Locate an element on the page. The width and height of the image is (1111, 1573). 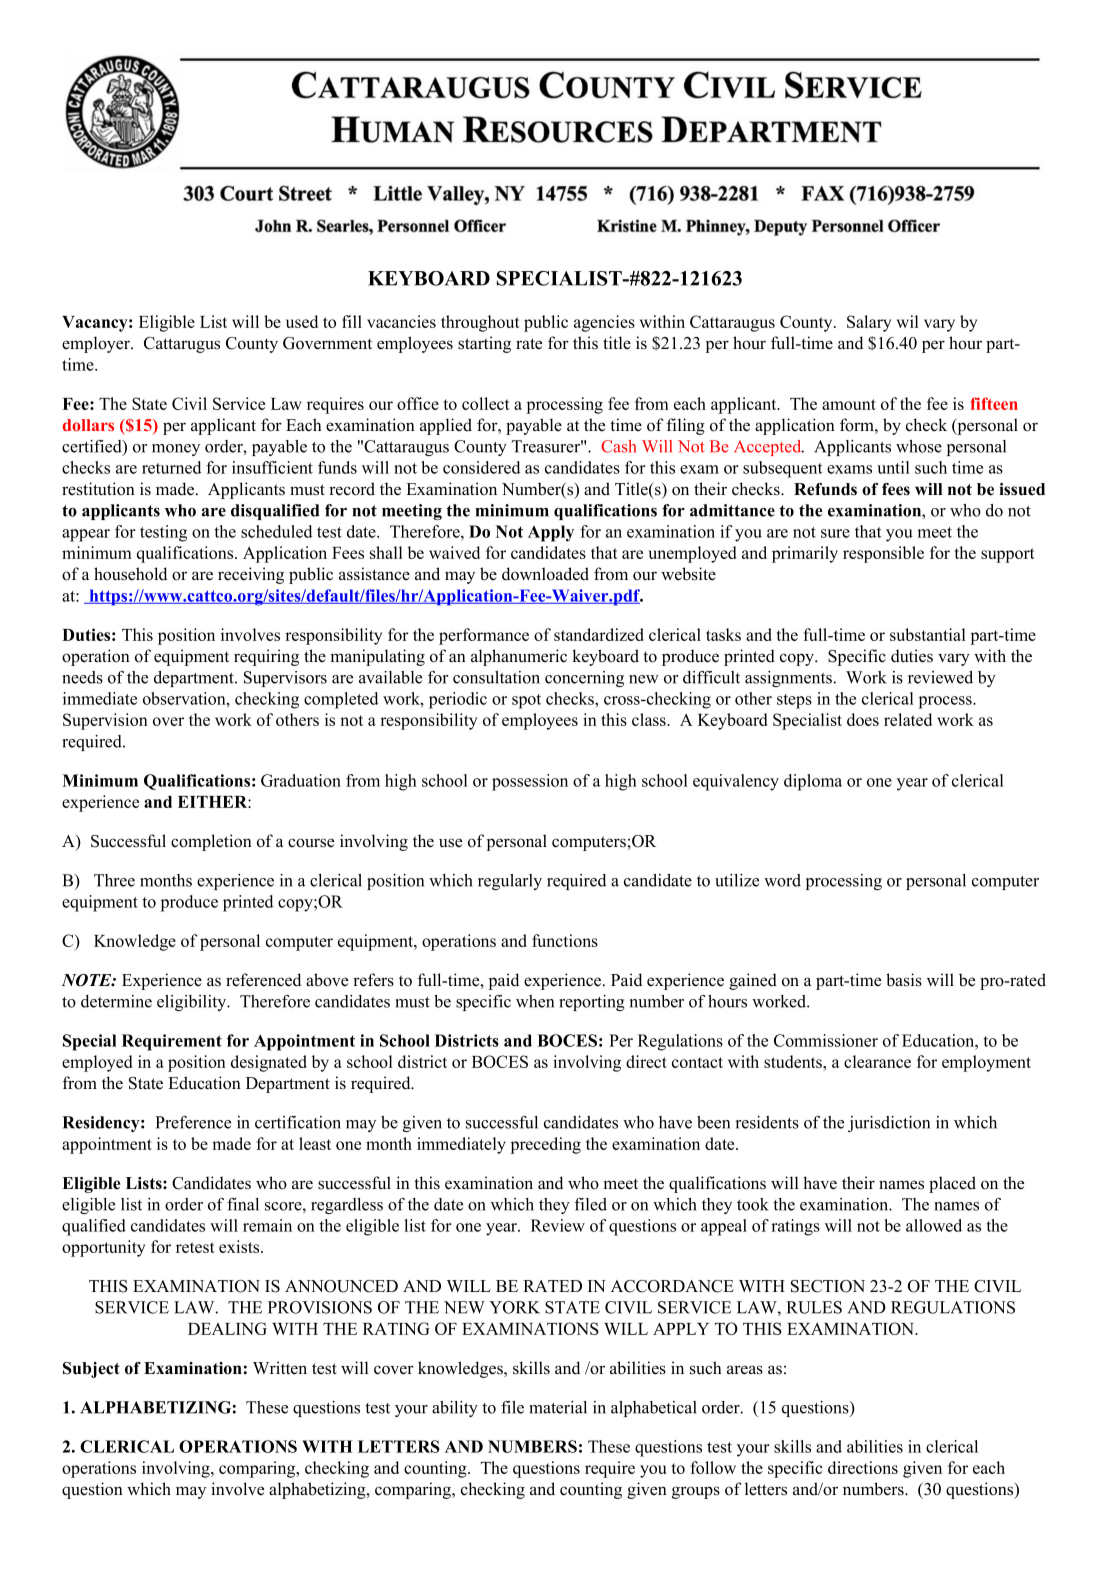
starting is located at coordinates (484, 344).
